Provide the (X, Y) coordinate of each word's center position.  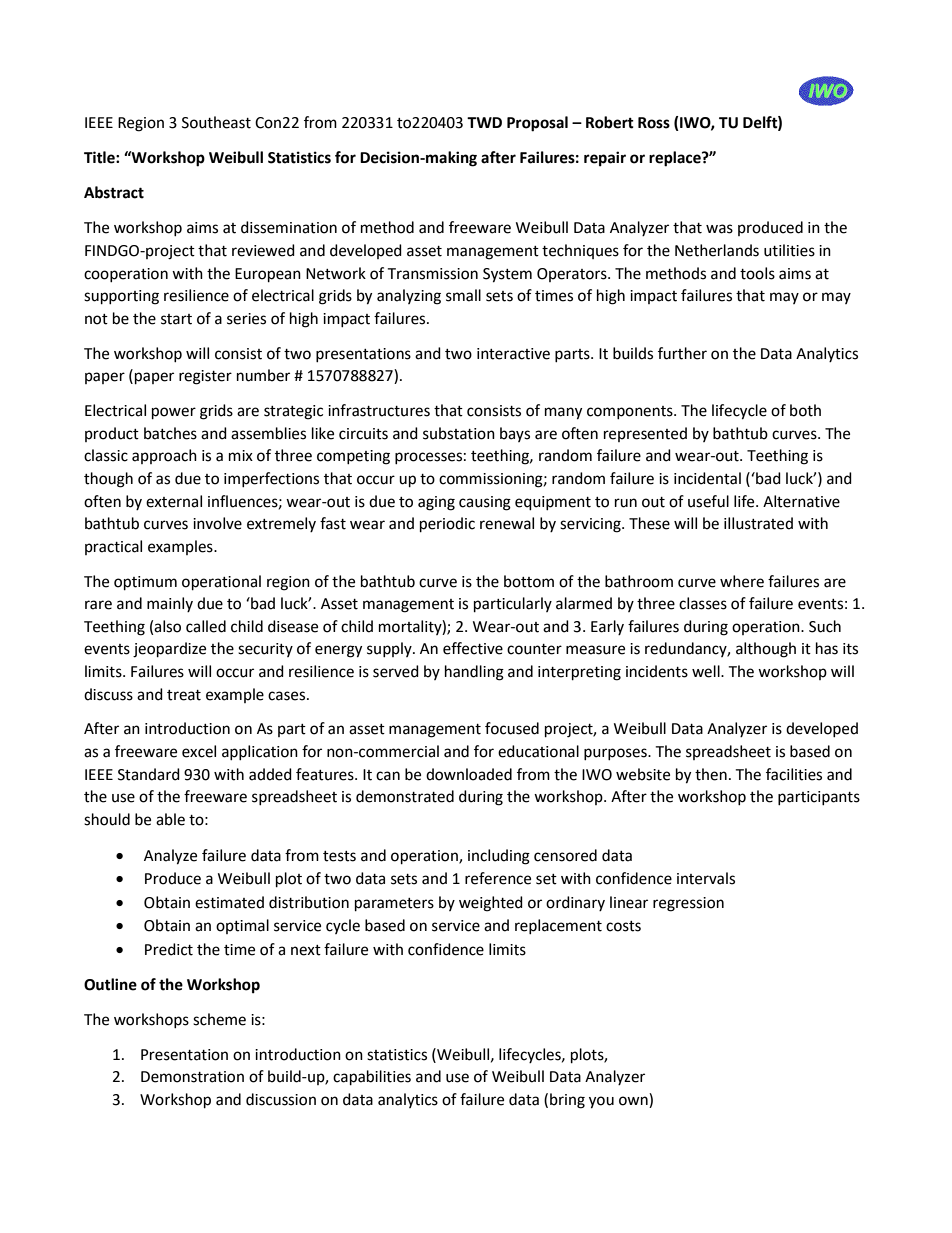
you (601, 1102)
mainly (170, 604)
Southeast (216, 122)
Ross (654, 123)
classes (703, 603)
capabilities (372, 1078)
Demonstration (192, 1077)
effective (473, 648)
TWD (484, 122)
